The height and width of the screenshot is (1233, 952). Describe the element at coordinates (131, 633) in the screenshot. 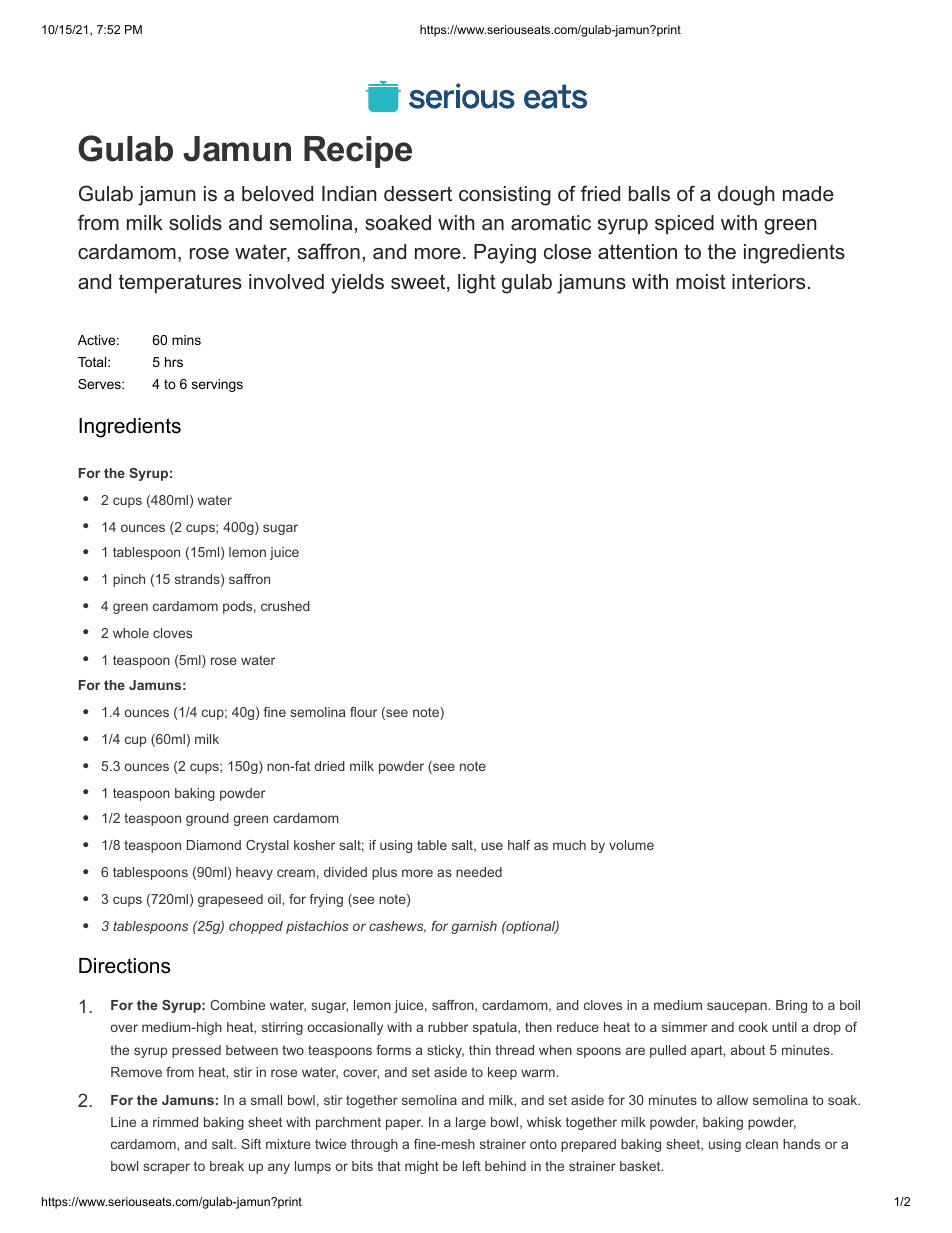

I see `whole` at that location.
